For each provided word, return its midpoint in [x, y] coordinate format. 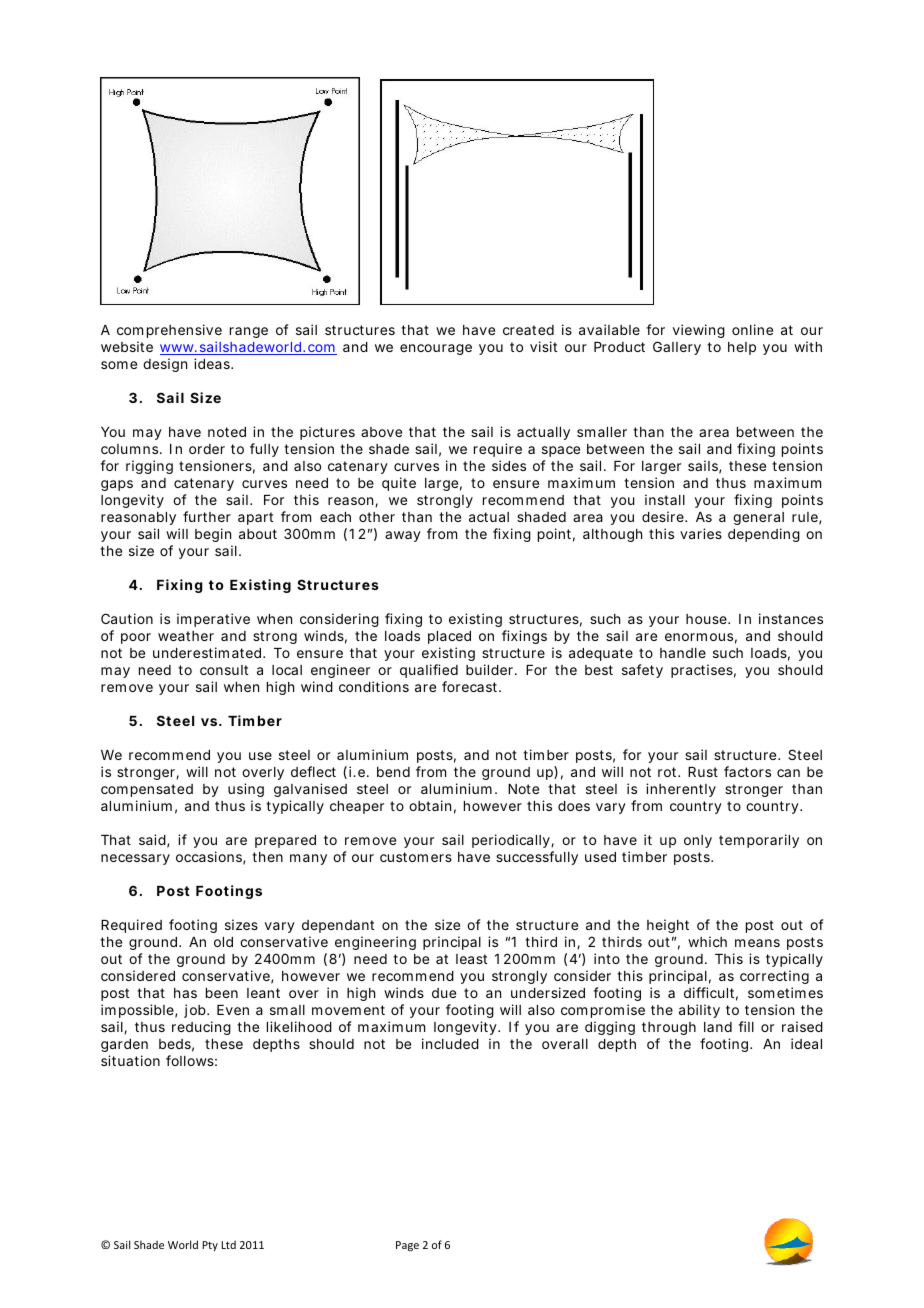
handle [683, 653]
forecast [471, 686]
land [718, 1027]
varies [701, 533]
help [742, 348]
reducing [201, 1028]
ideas [213, 363]
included [450, 1043]
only [698, 841]
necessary [135, 859]
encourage [436, 349]
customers [416, 857]
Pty [210, 1246]
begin [213, 535]
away [403, 536]
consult [224, 670]
